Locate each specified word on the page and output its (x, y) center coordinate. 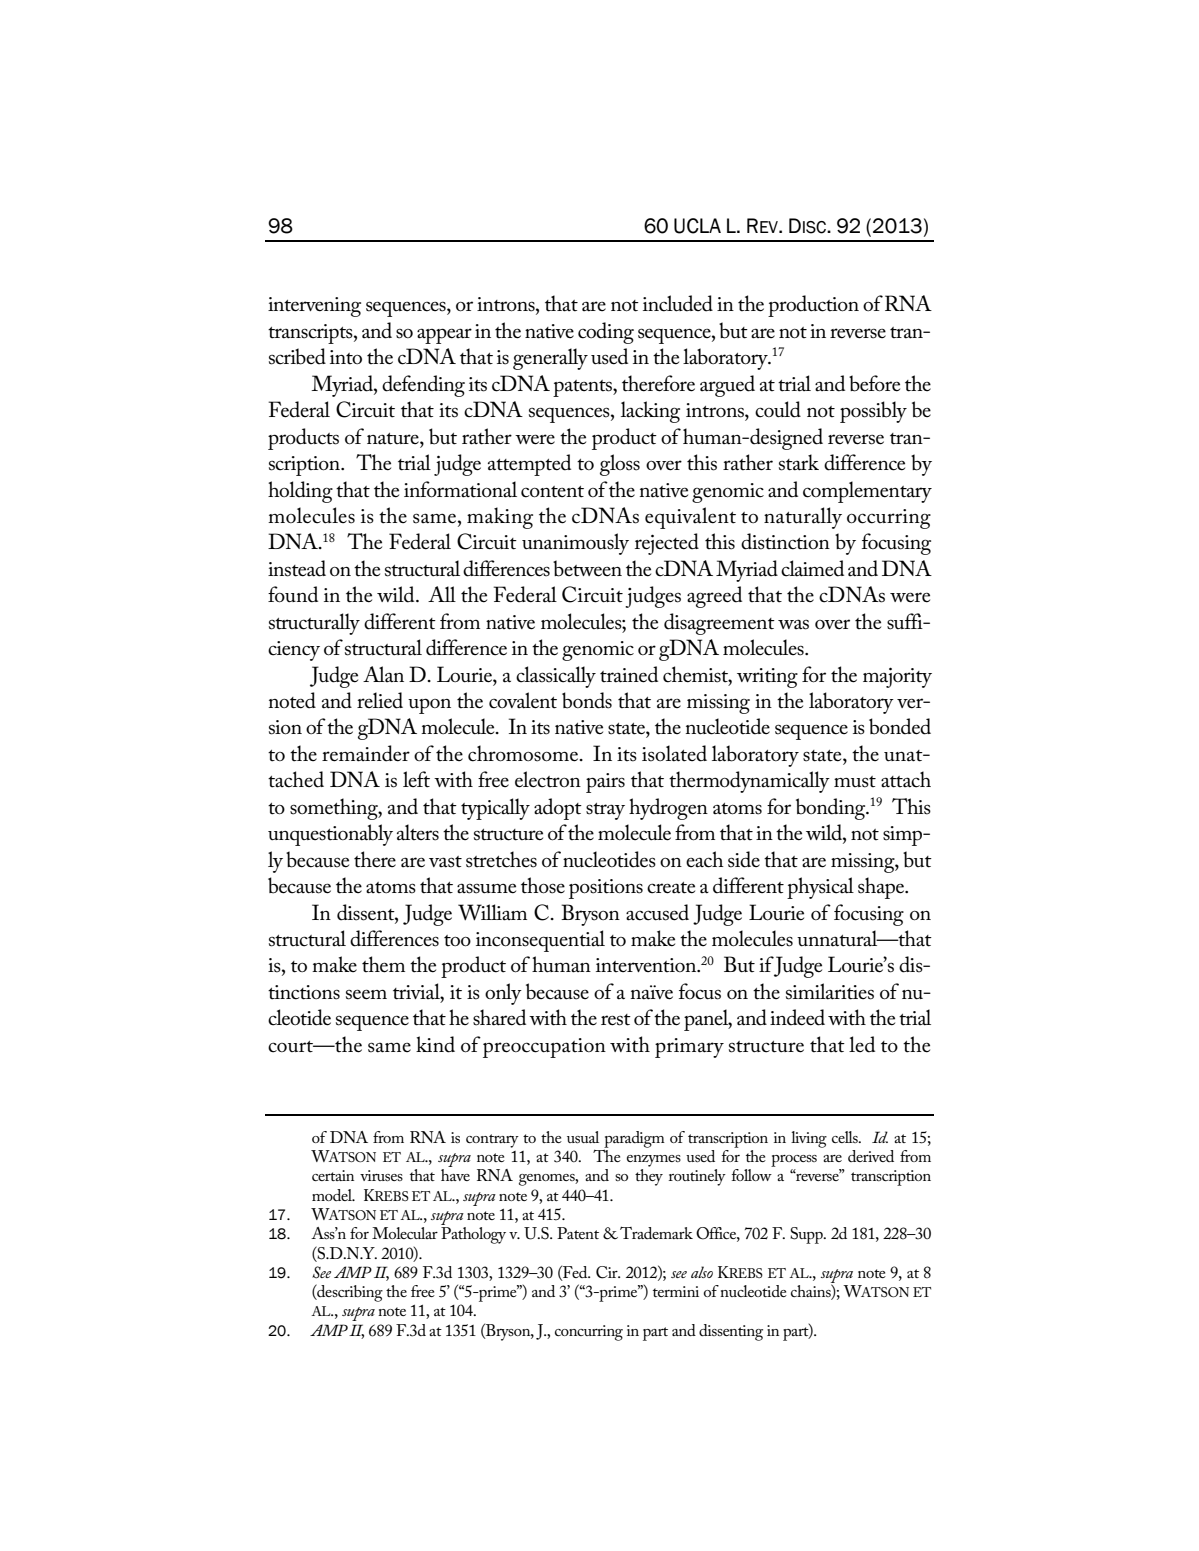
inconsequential (540, 941)
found (293, 594)
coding (606, 333)
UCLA (697, 226)
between (587, 568)
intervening (314, 307)
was (793, 624)
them (383, 964)
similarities (830, 991)
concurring (589, 1333)
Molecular (405, 1233)
